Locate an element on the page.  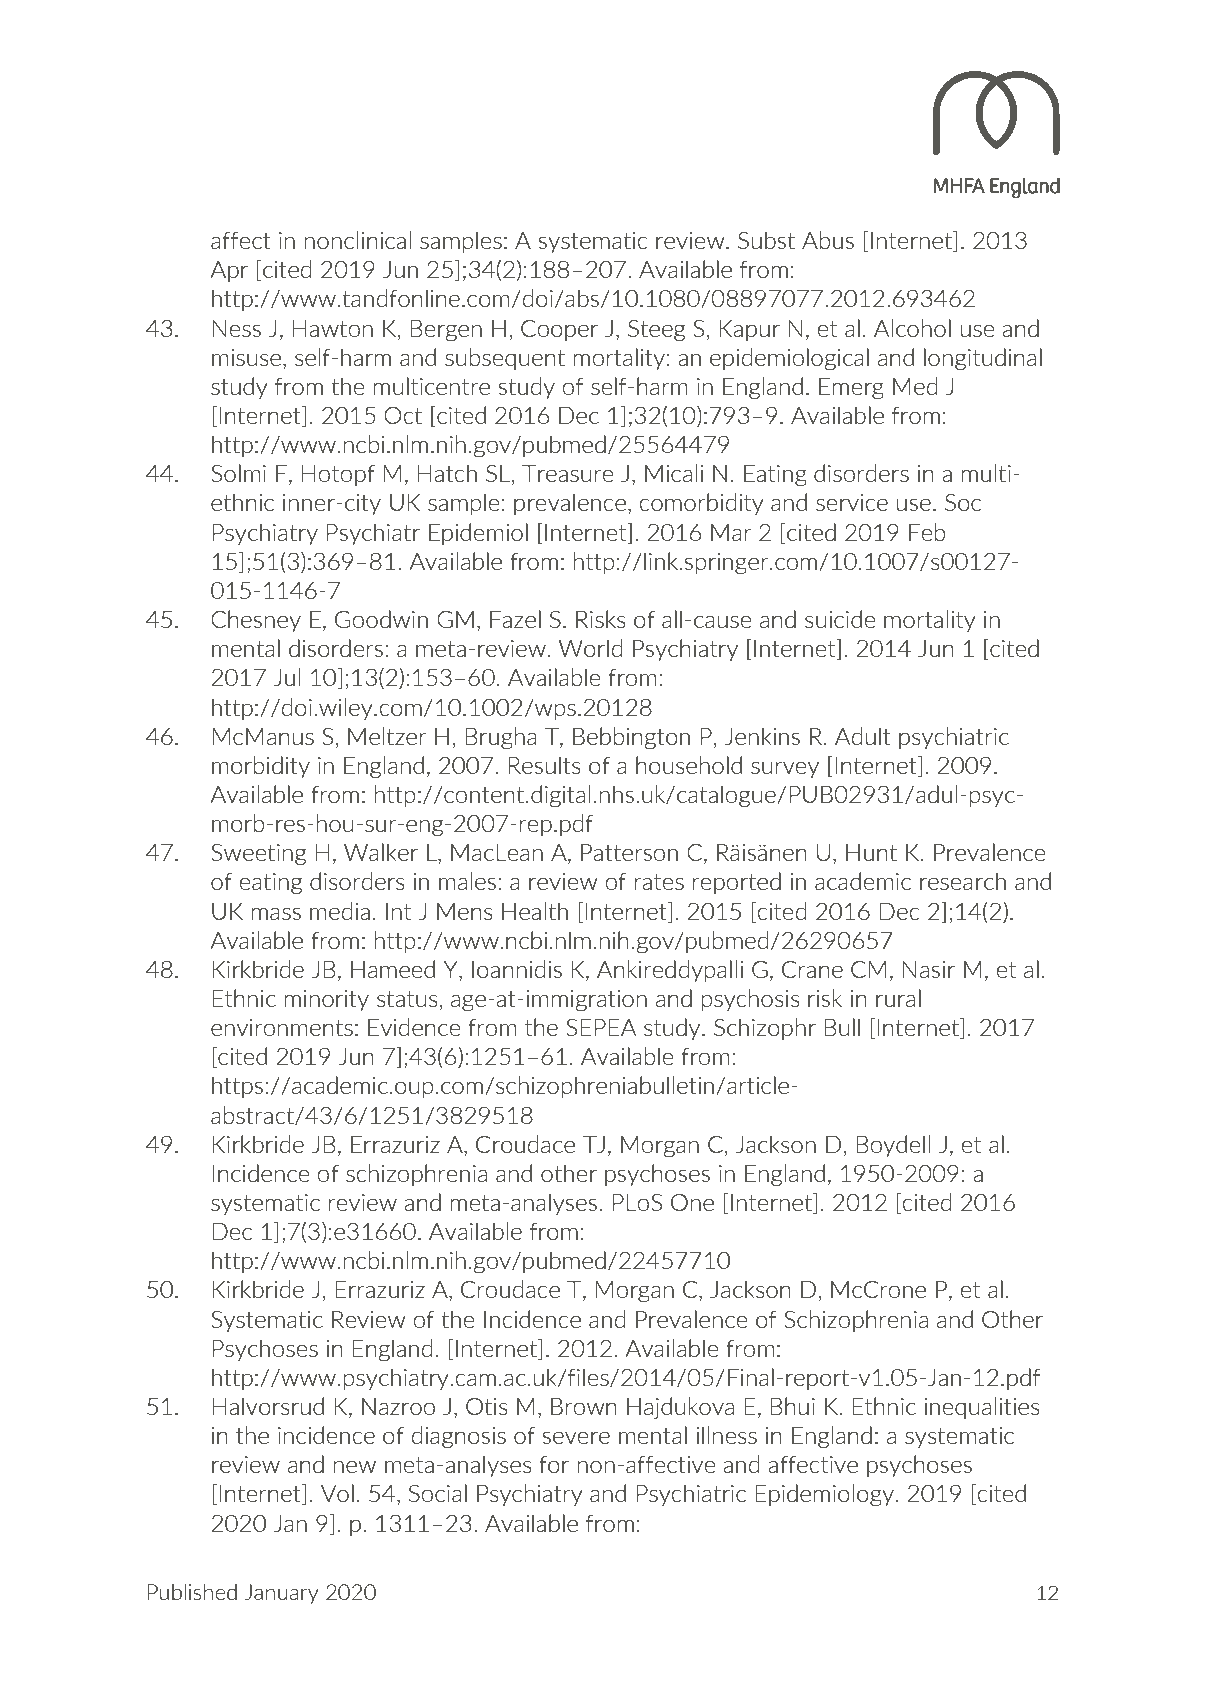
environments is located at coordinates (282, 1027).
